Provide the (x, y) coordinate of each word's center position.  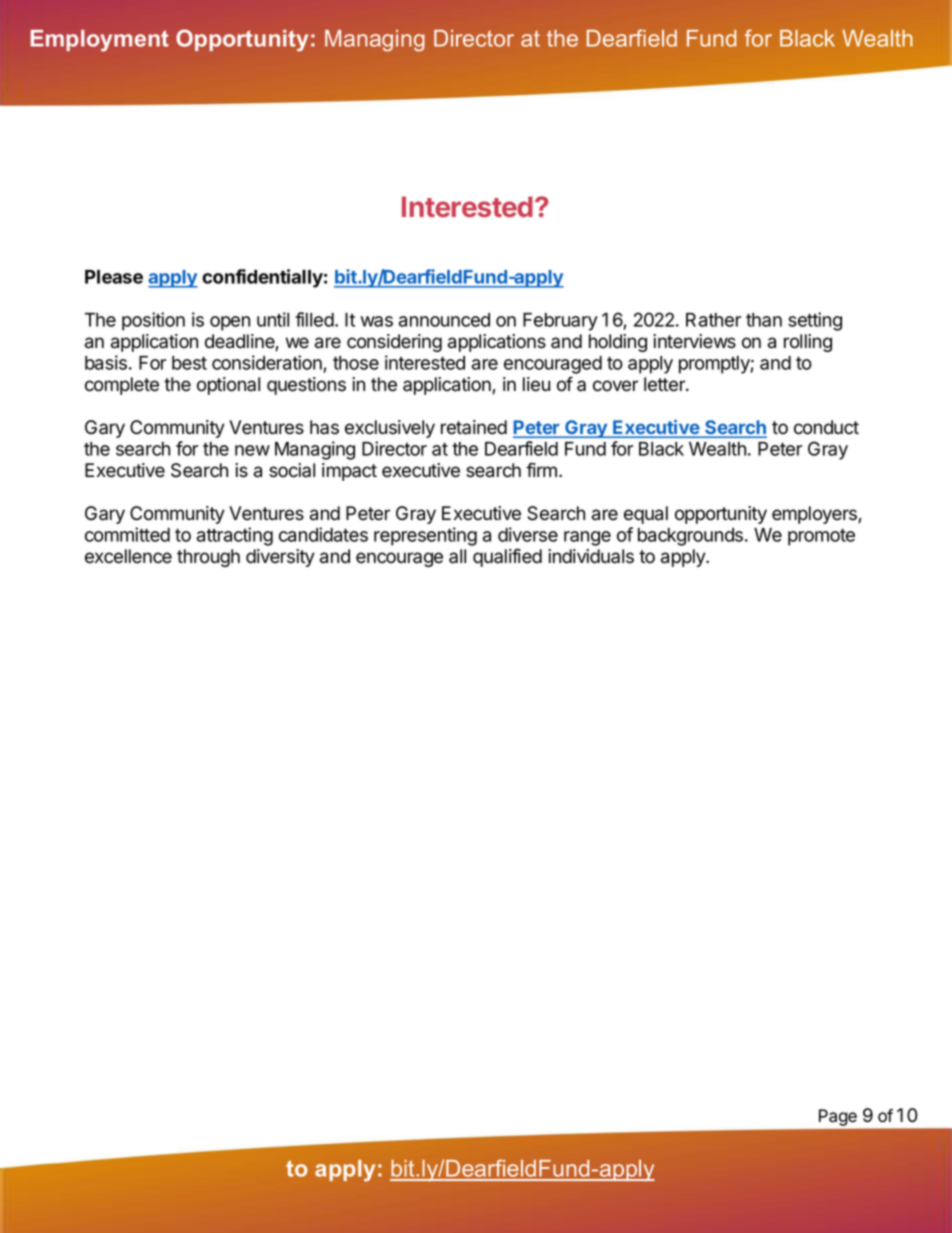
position (153, 321)
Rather (713, 320)
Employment (99, 41)
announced (444, 320)
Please (114, 277)
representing (425, 536)
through (208, 558)
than (764, 320)
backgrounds (692, 537)
